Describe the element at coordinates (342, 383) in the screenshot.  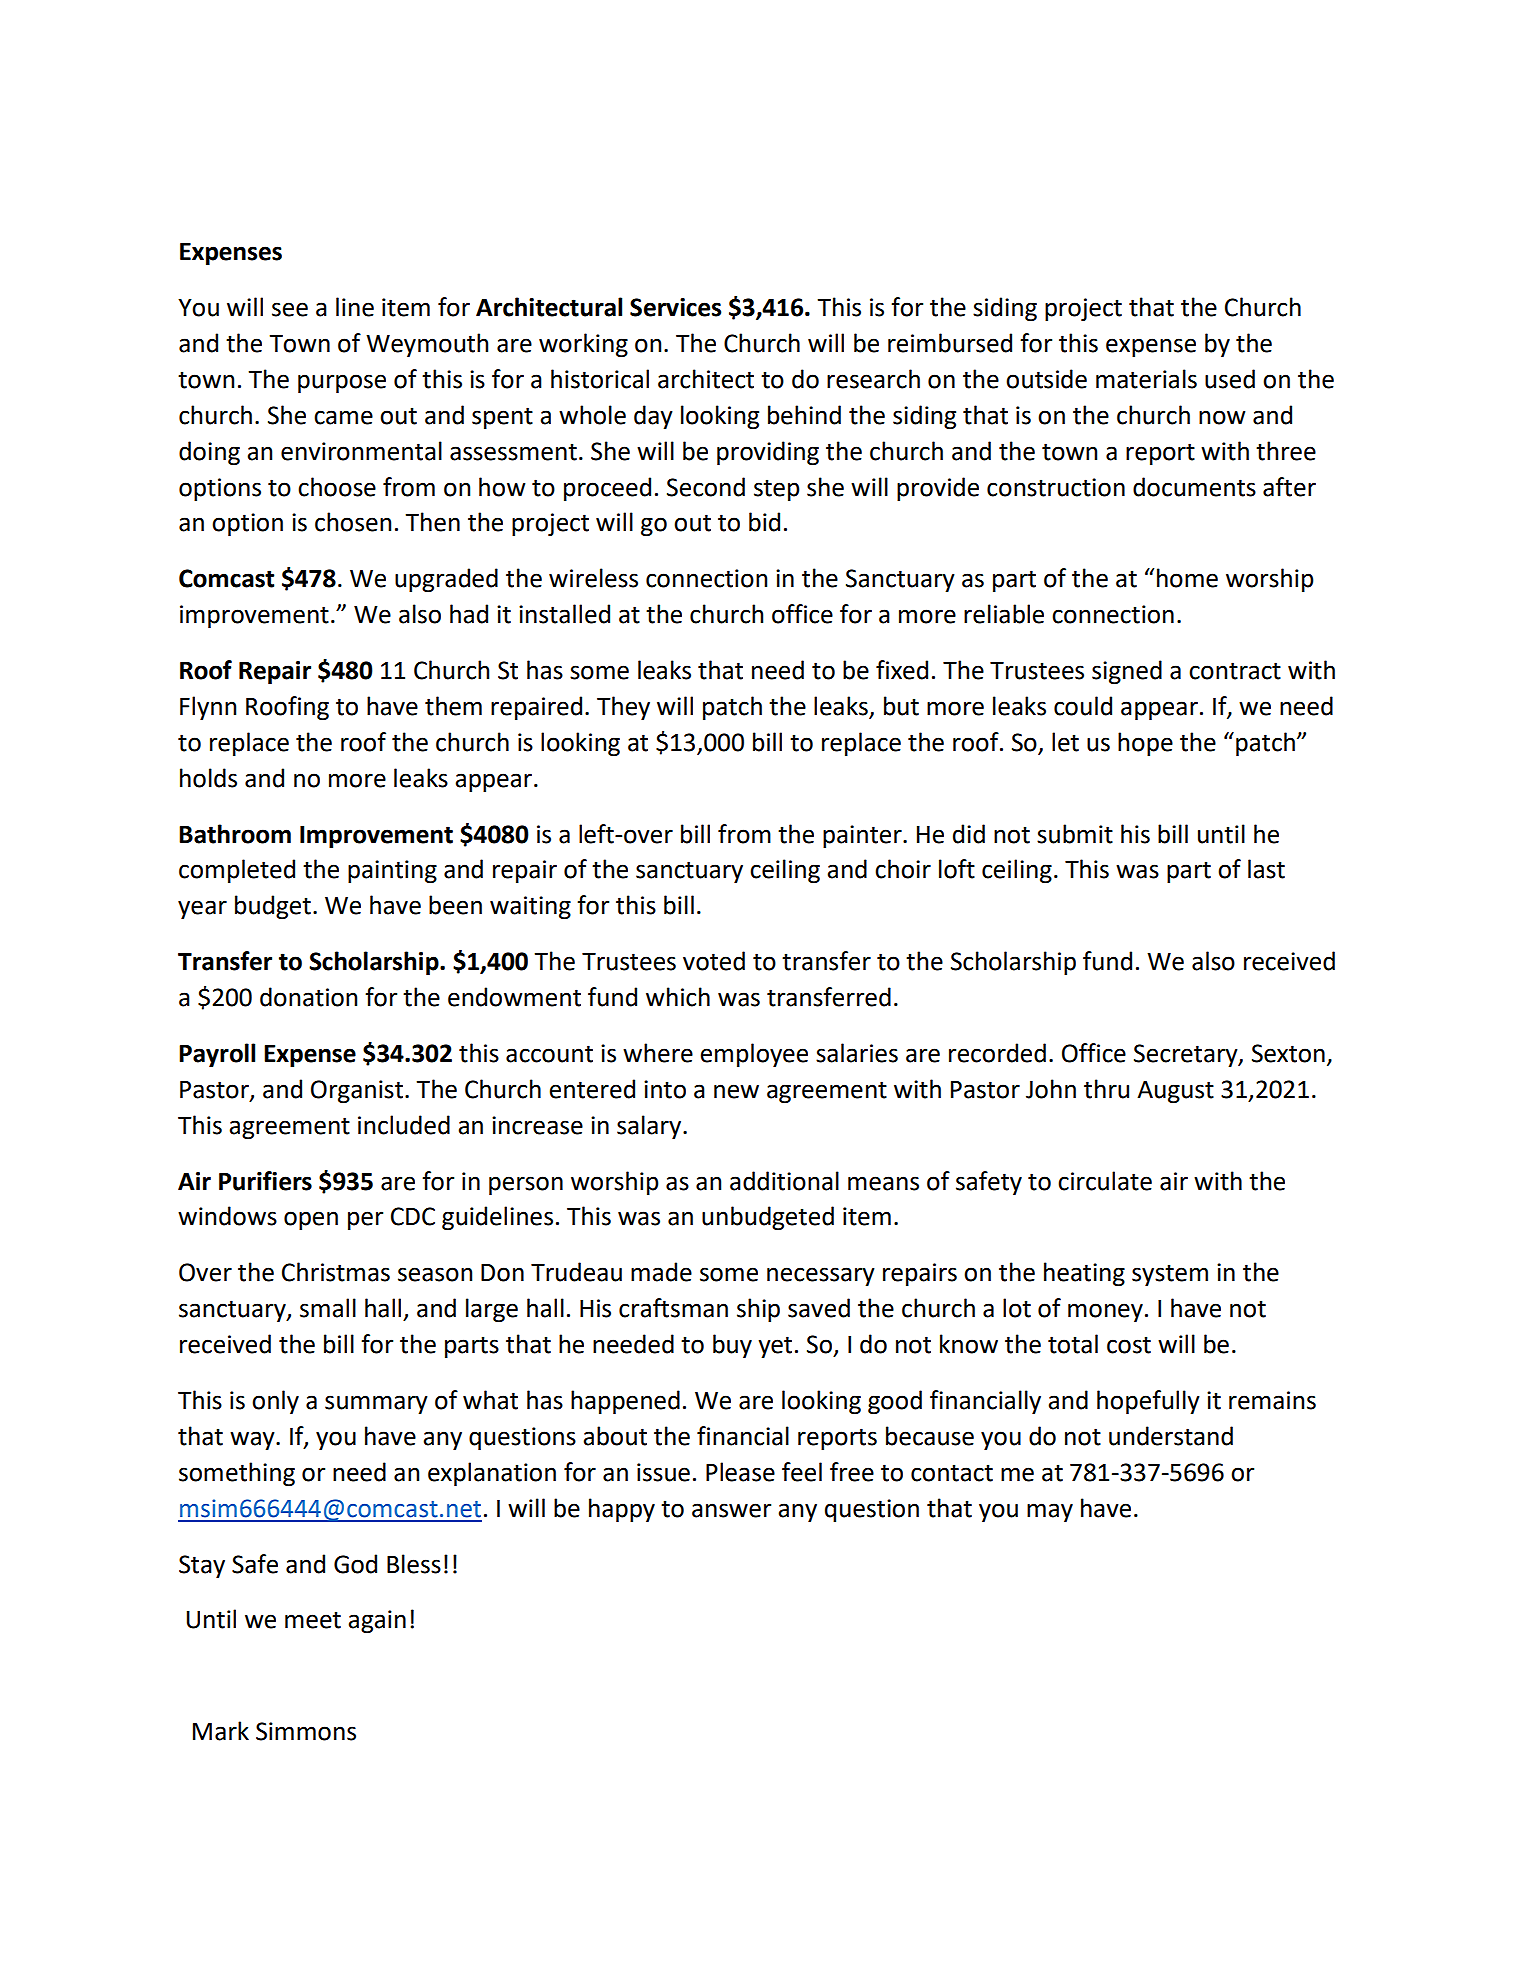
I see `purpose` at that location.
